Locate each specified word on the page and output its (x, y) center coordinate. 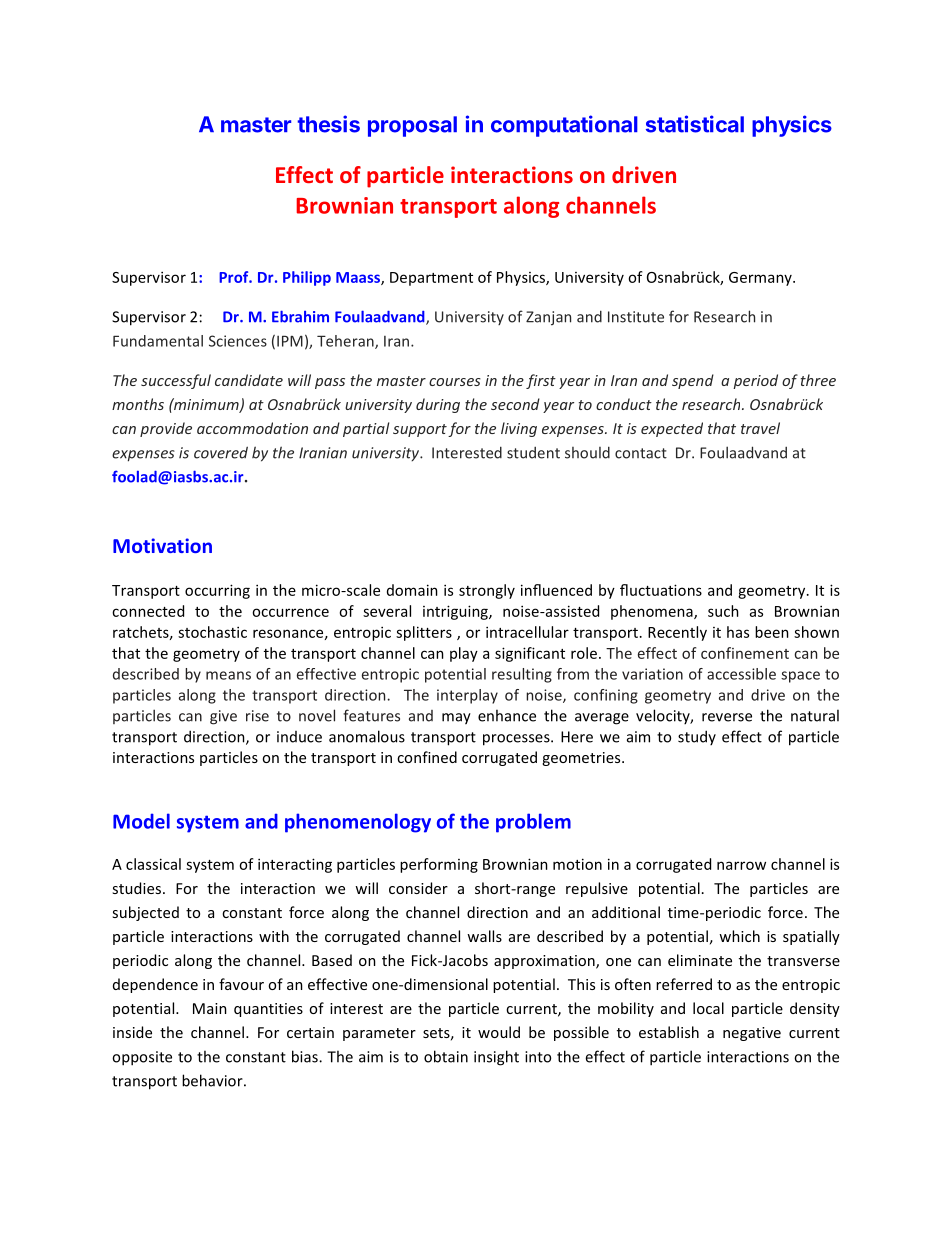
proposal (412, 126)
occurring (217, 591)
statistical (695, 124)
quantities (268, 1010)
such (723, 611)
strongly (487, 591)
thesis (329, 124)
